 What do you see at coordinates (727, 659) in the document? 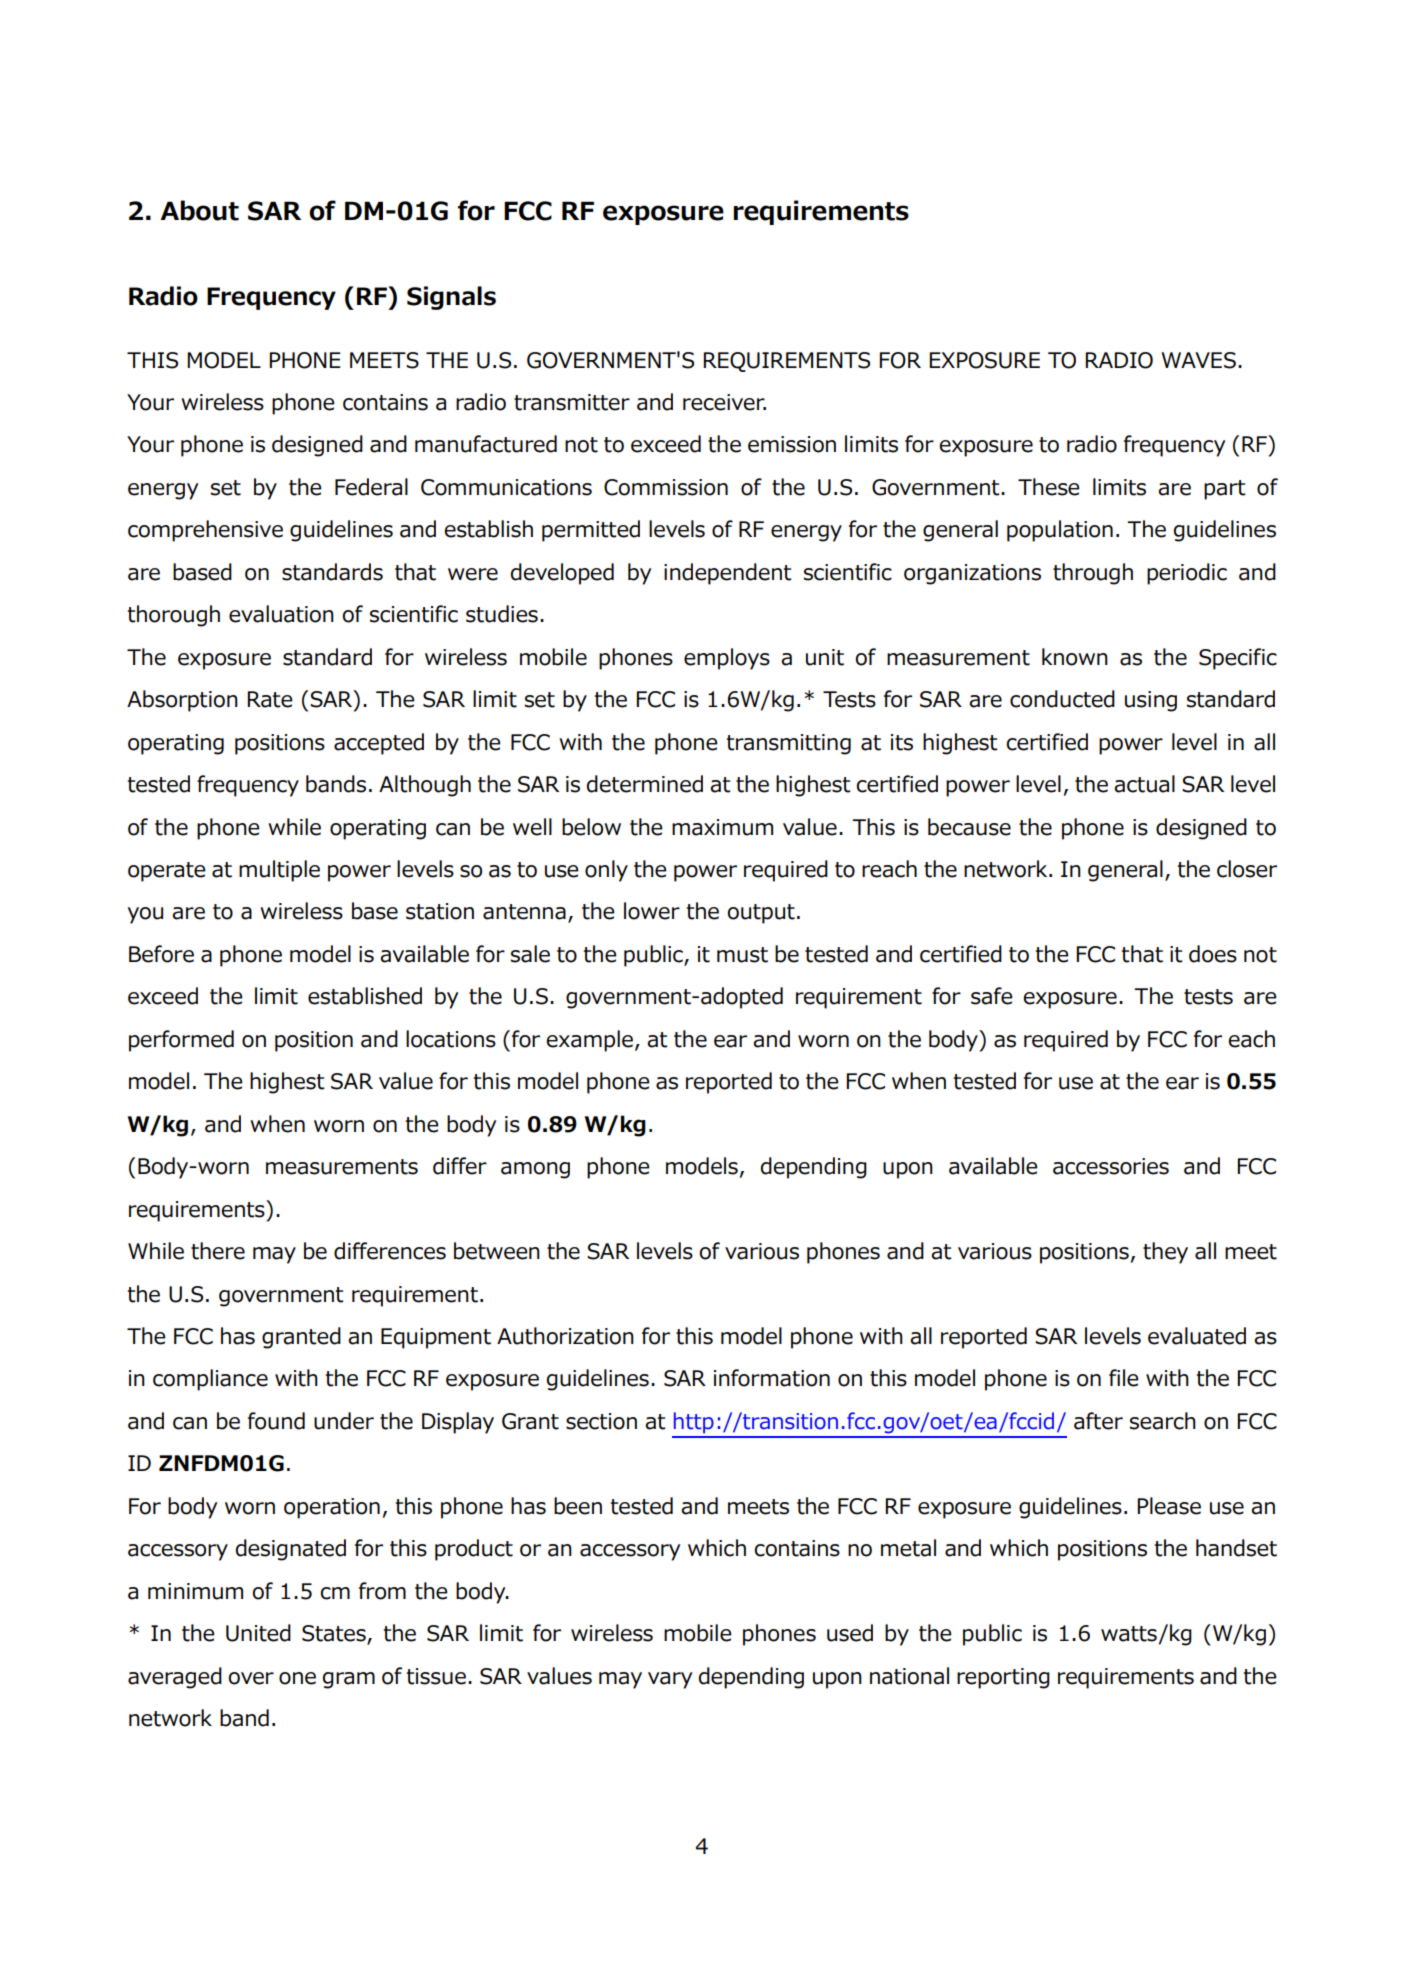
I see `employs` at bounding box center [727, 659].
